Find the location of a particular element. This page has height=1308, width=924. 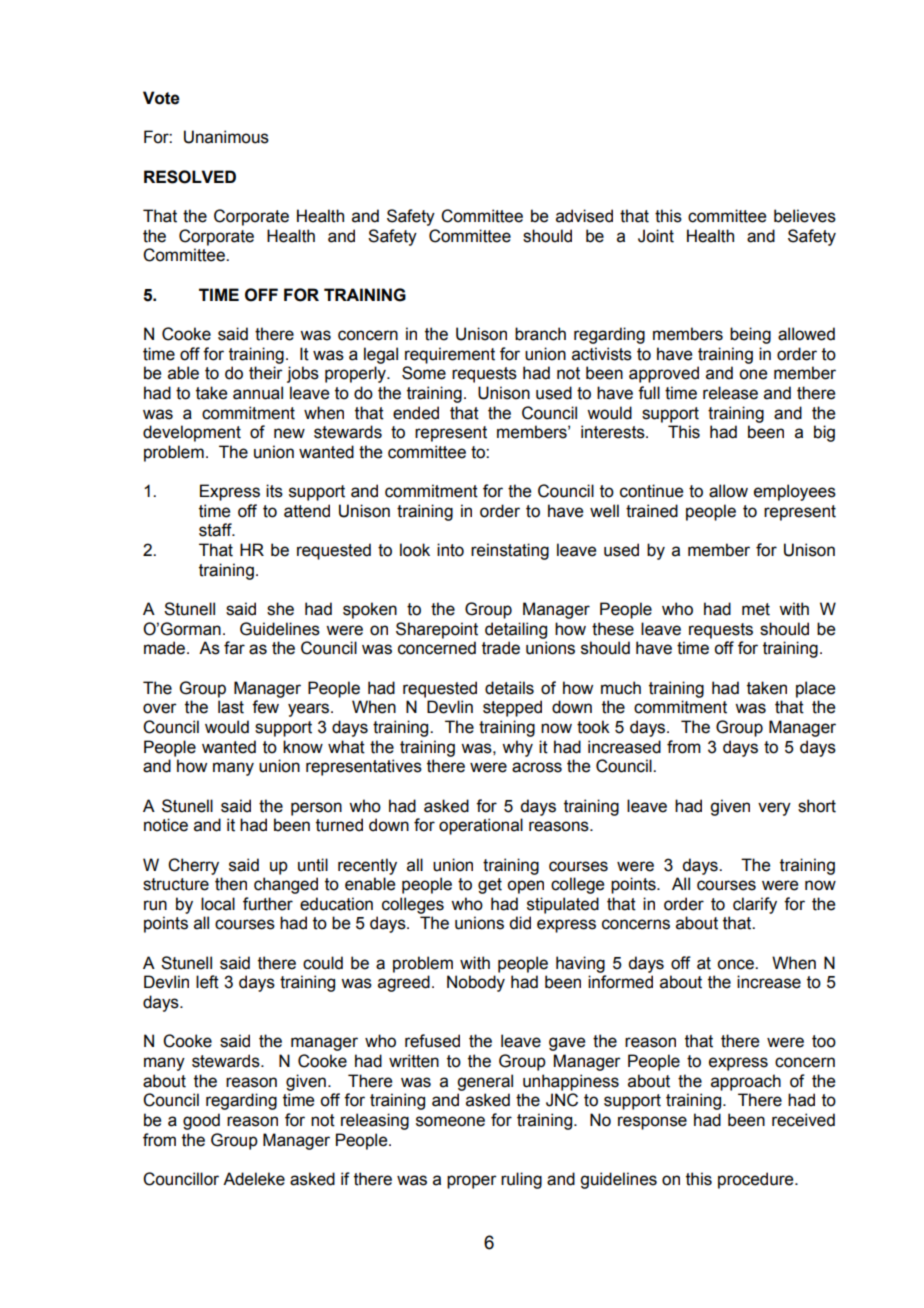

advised is located at coordinates (584, 216).
